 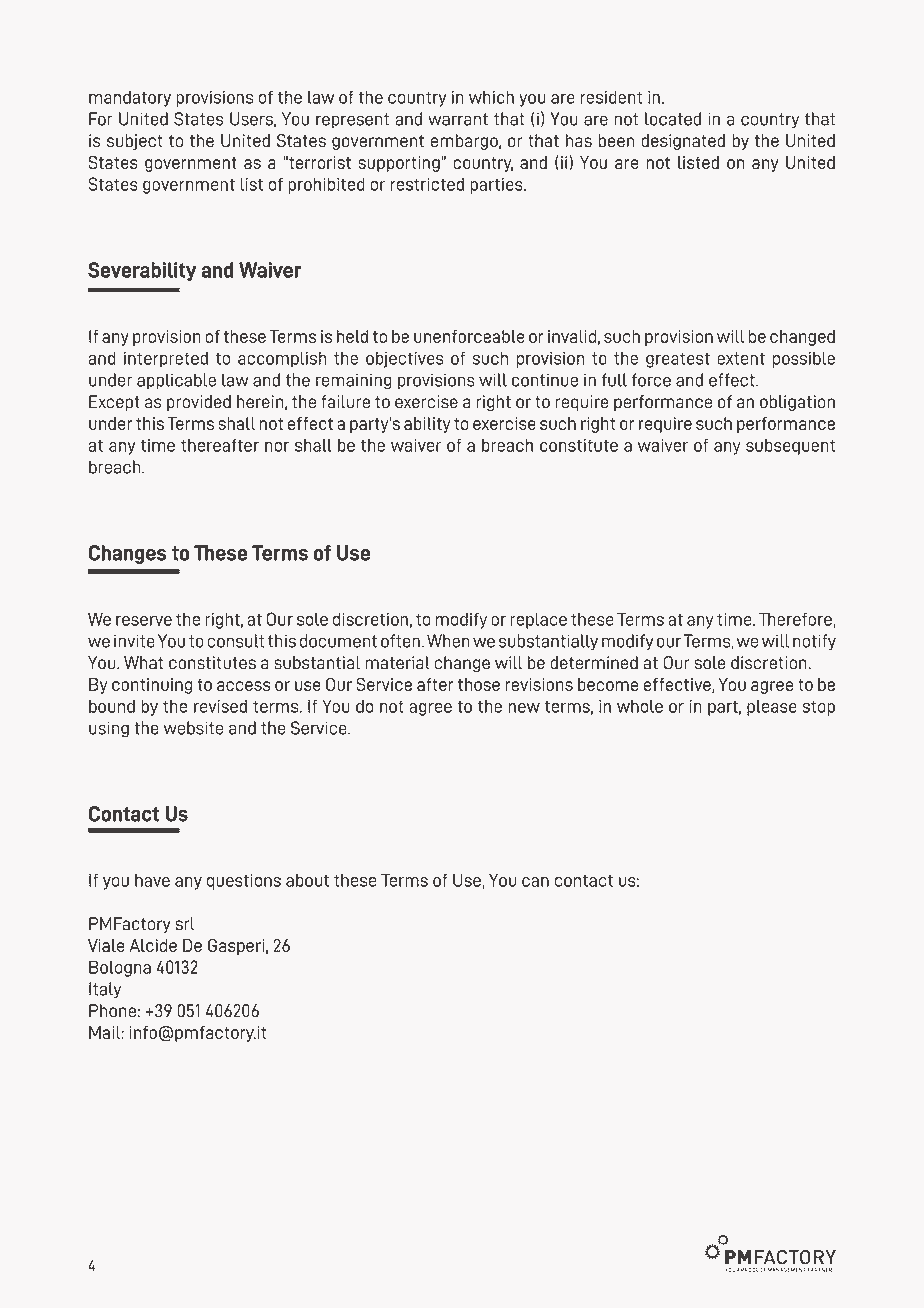 I want to click on can, so click(x=535, y=882).
